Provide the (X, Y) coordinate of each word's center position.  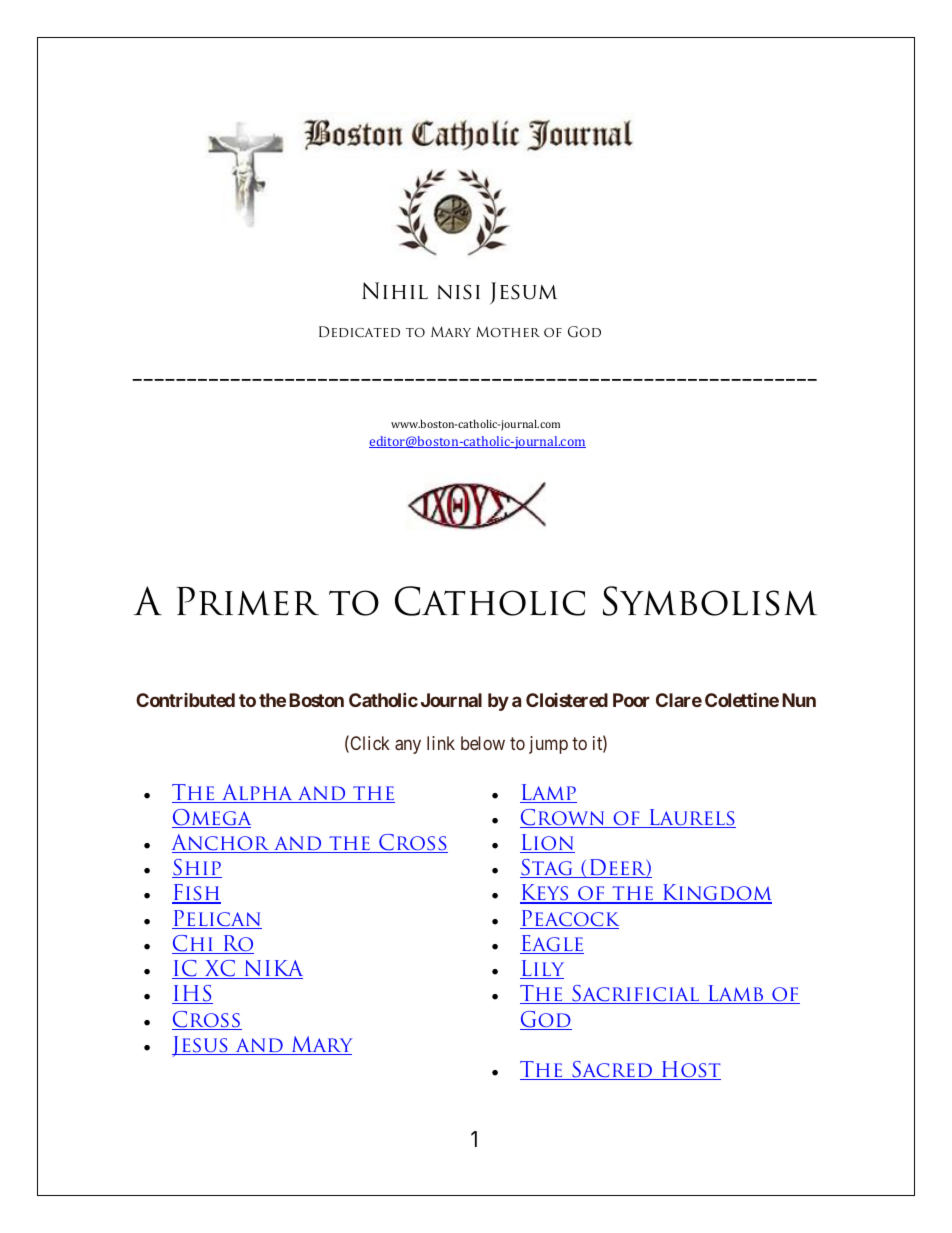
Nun (799, 700)
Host (690, 1070)
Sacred (612, 1070)
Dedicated (359, 331)
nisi (458, 292)
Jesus (201, 1046)
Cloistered (567, 700)
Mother (508, 331)
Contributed (185, 700)
